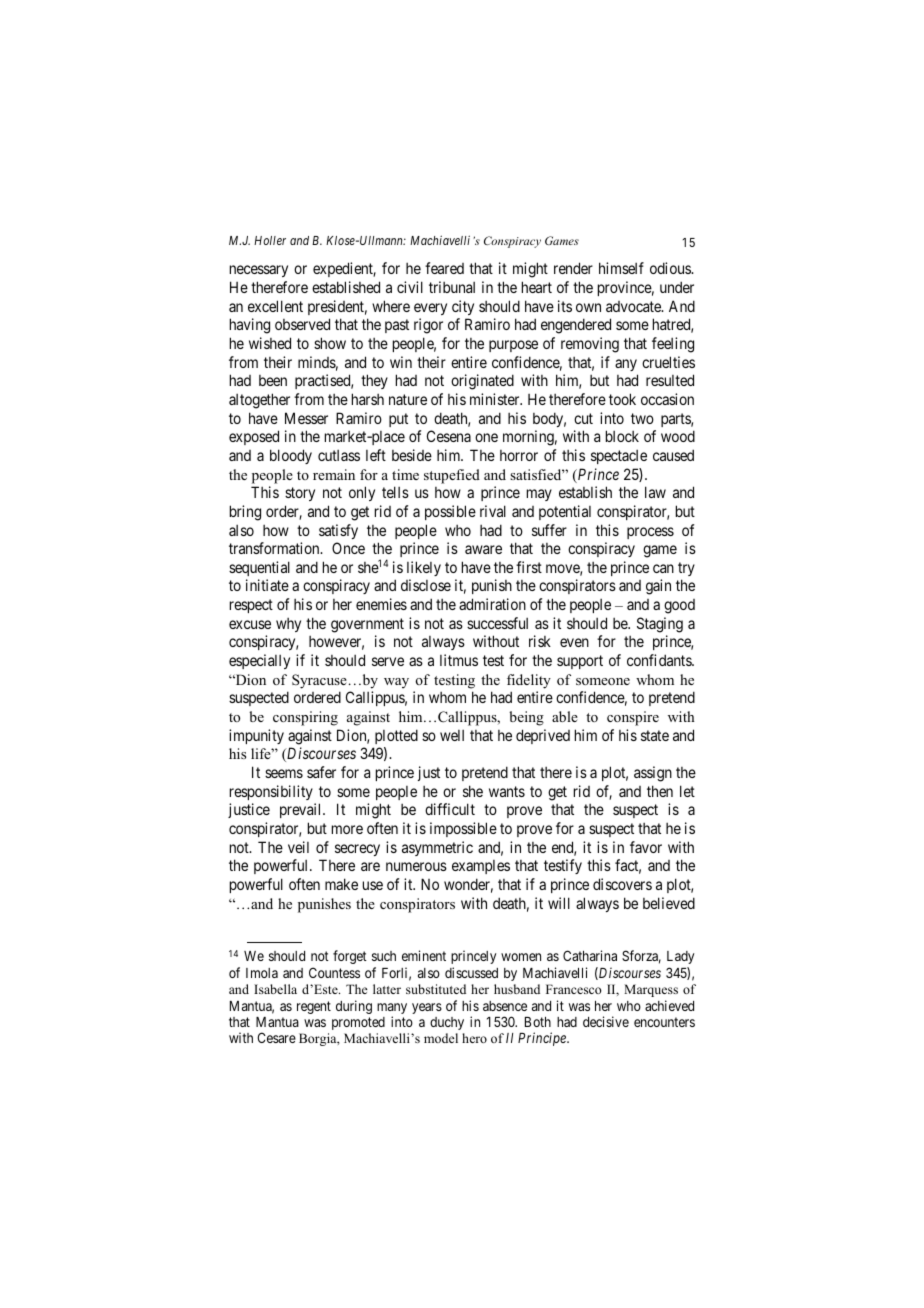  I want to click on process, so click(650, 533).
